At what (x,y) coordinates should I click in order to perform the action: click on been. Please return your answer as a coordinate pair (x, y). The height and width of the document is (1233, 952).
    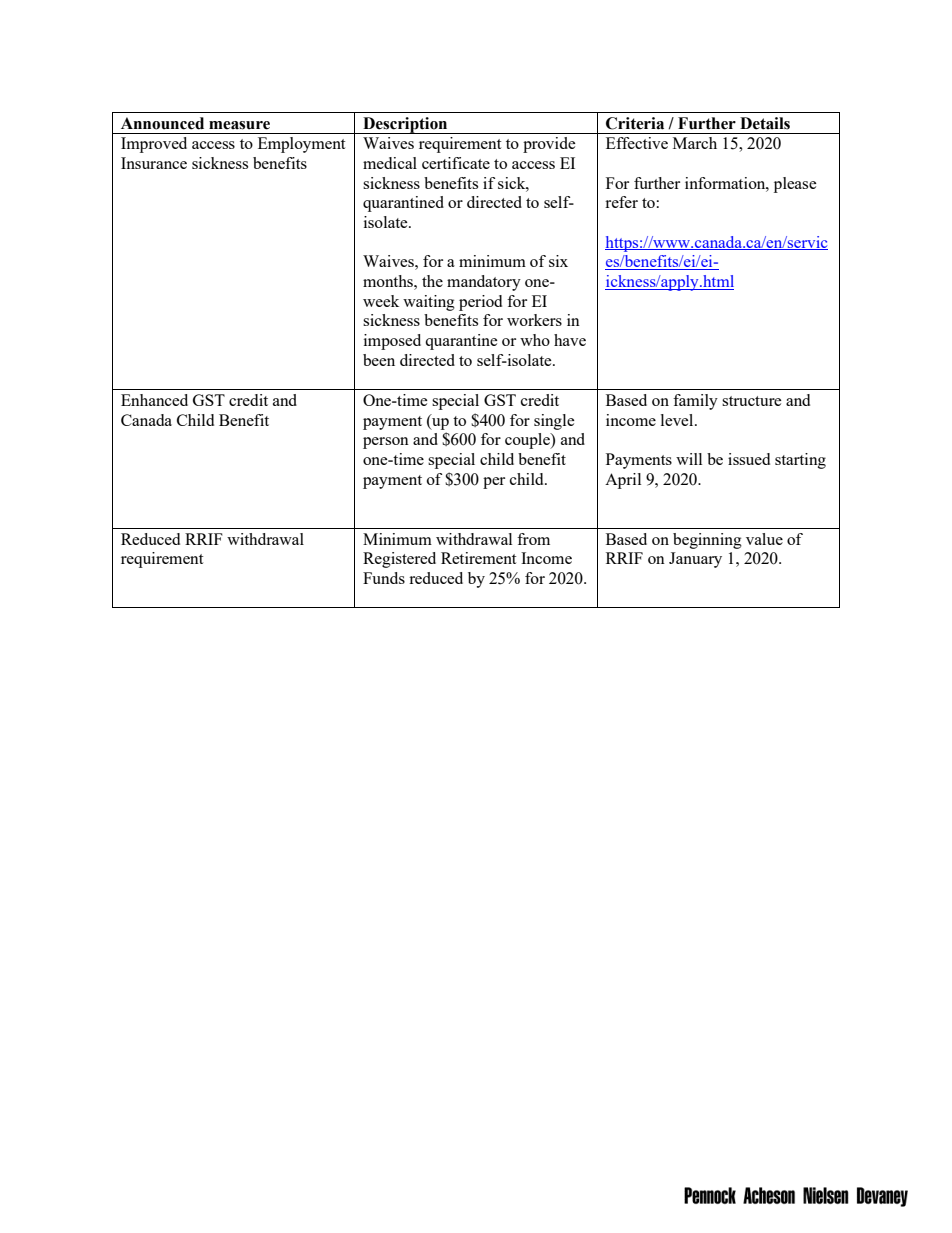
    Looking at the image, I should click on (379, 360).
